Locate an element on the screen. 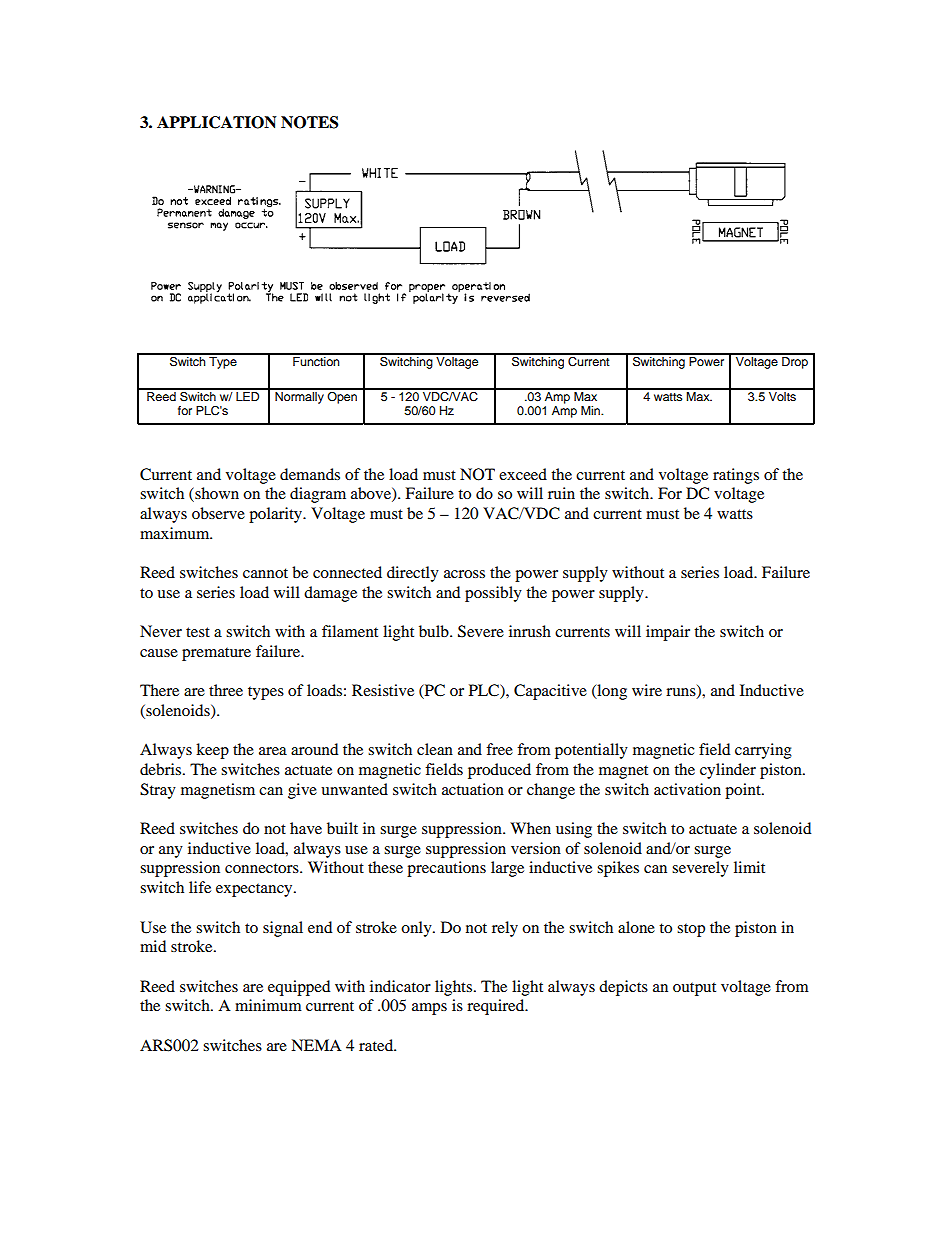 This screenshot has height=1233, width=952. NOTES is located at coordinates (309, 122).
